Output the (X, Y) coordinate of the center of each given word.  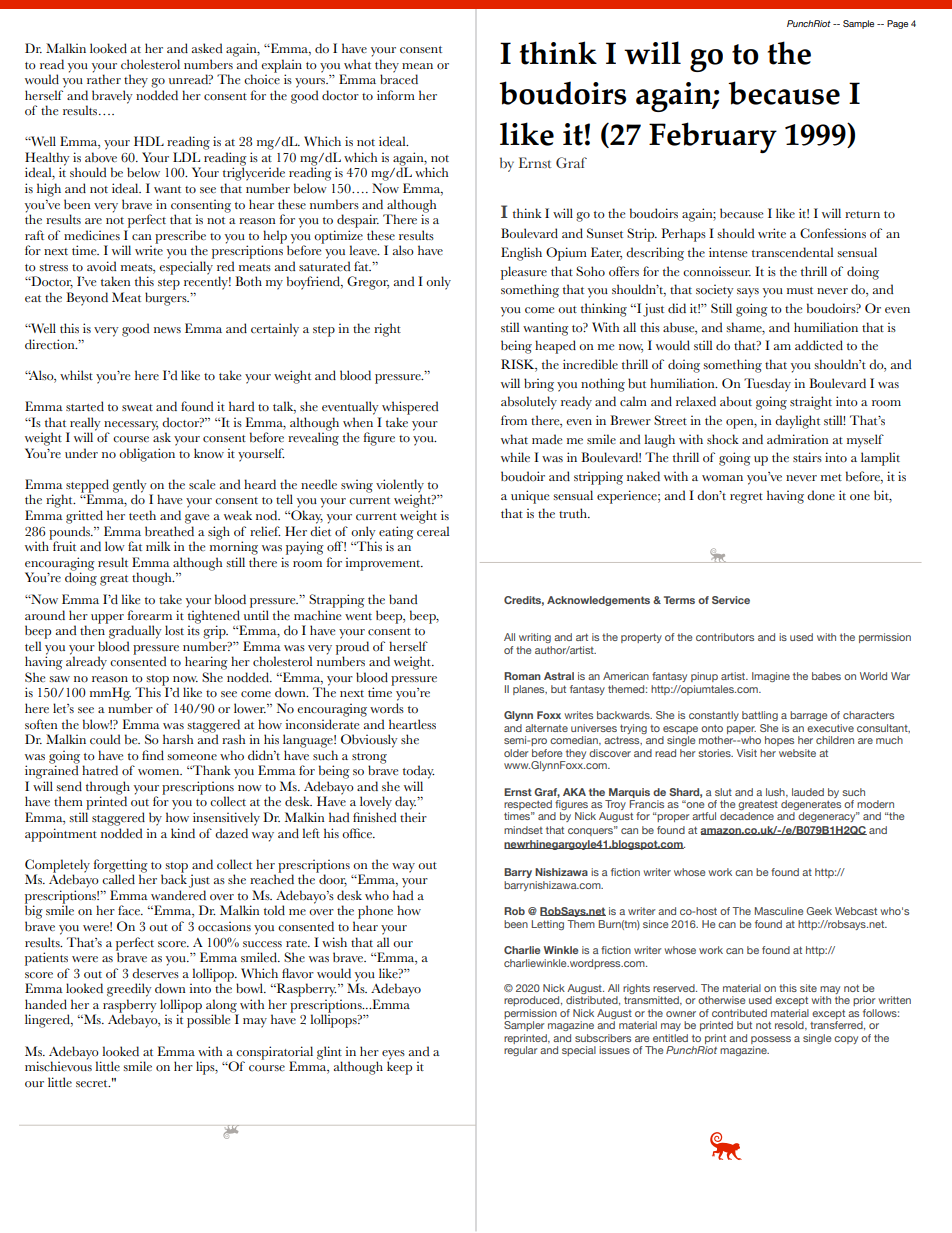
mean (417, 66)
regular (521, 1051)
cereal (433, 531)
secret (93, 1084)
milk (158, 546)
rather (104, 78)
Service (731, 600)
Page (897, 24)
